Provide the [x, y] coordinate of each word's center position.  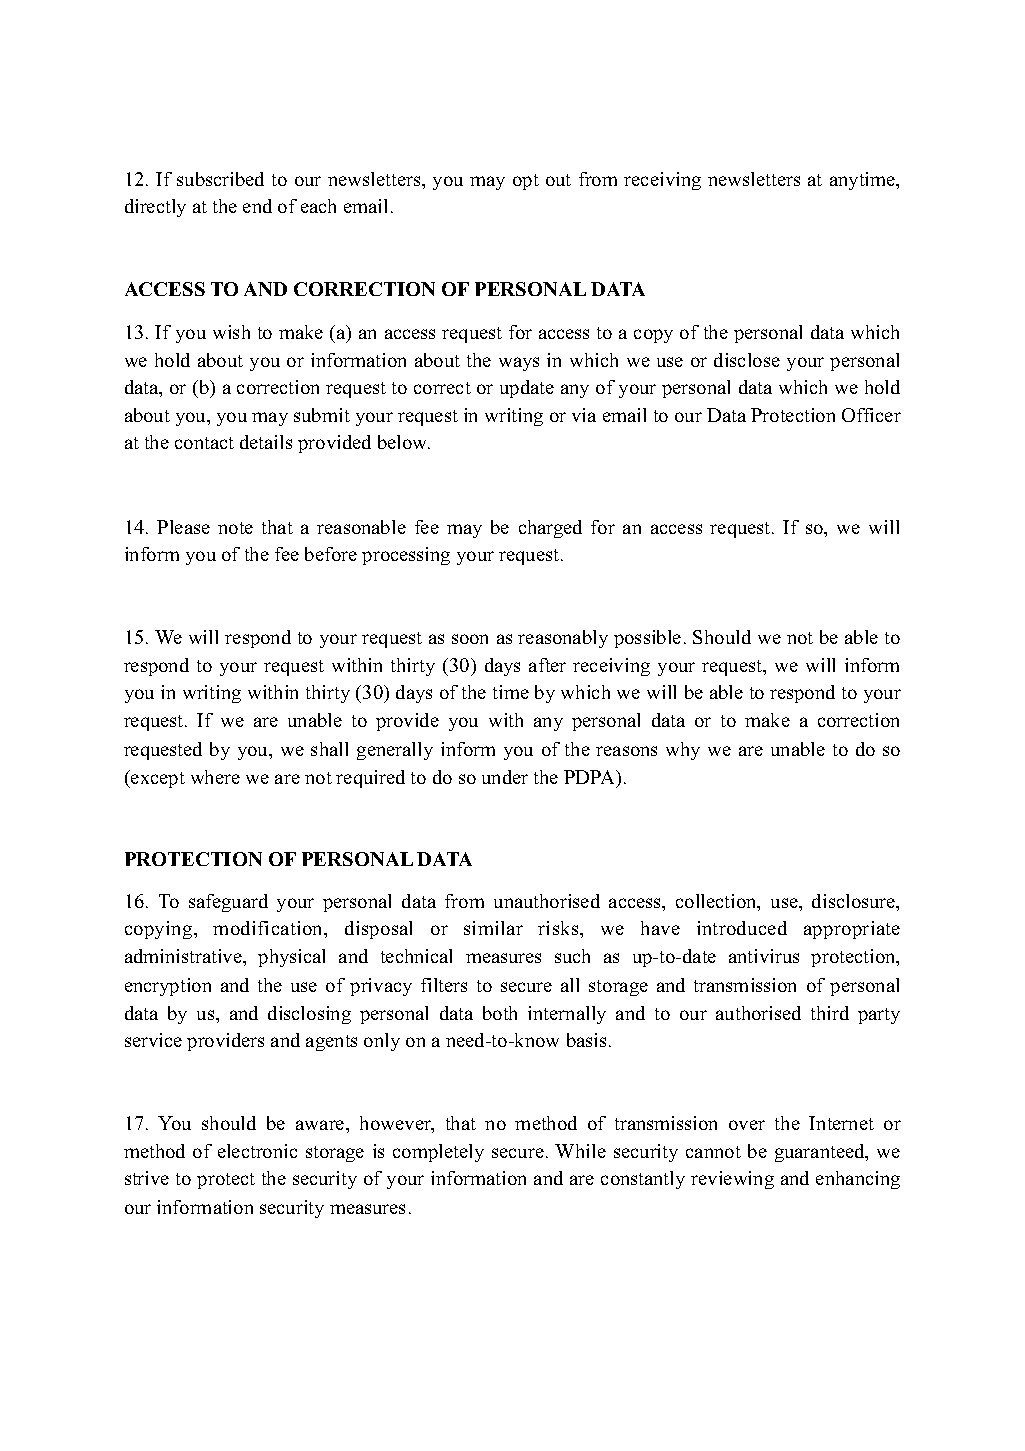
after [547, 665]
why [683, 751]
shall [329, 749]
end [257, 206]
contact [204, 443]
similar [493, 928]
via [584, 415]
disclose [747, 360]
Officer [871, 415]
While [580, 1151]
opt [526, 182]
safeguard [228, 903]
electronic [257, 1151]
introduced [742, 928]
